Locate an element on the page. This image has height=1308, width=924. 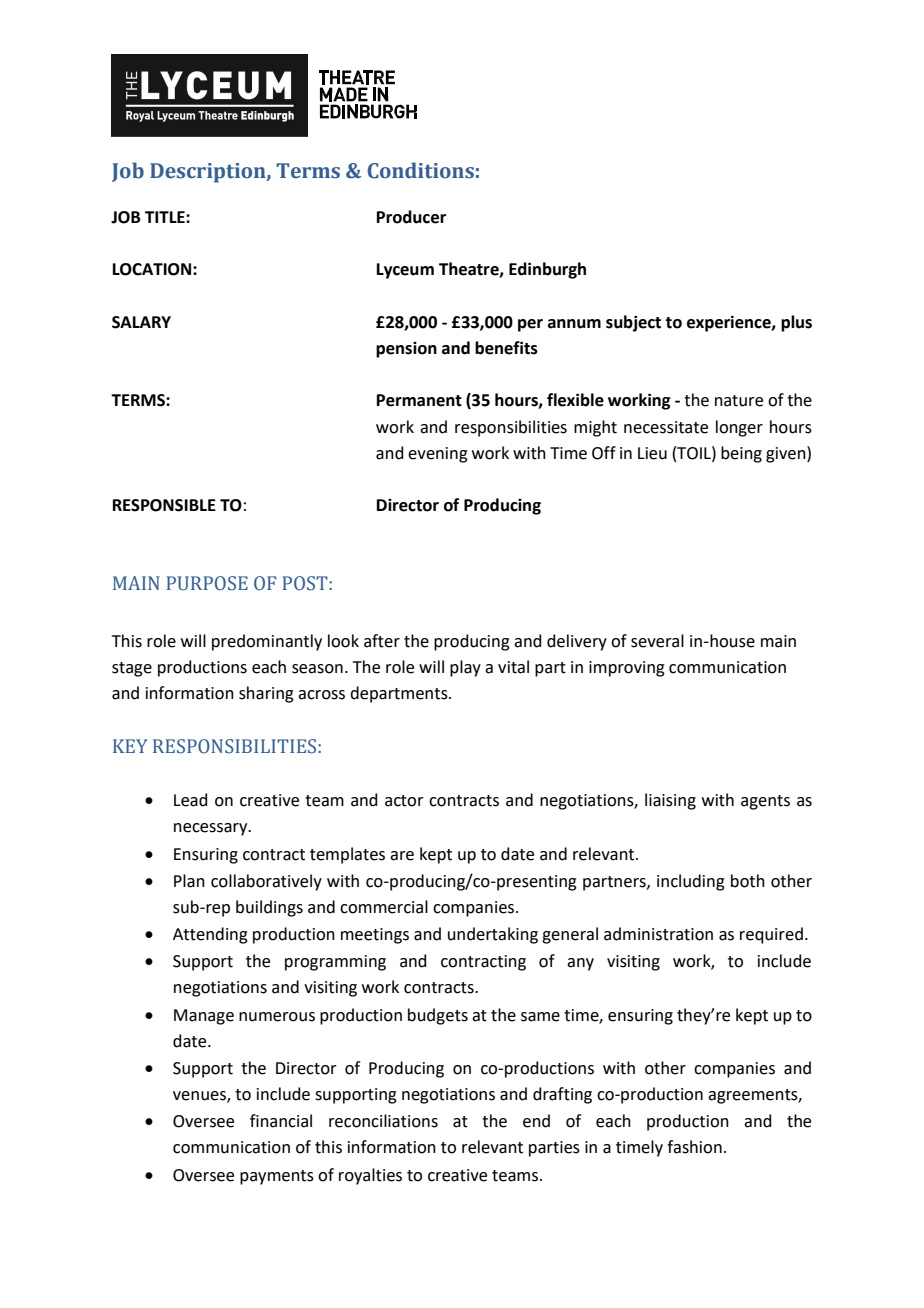
evening is located at coordinates (438, 455).
